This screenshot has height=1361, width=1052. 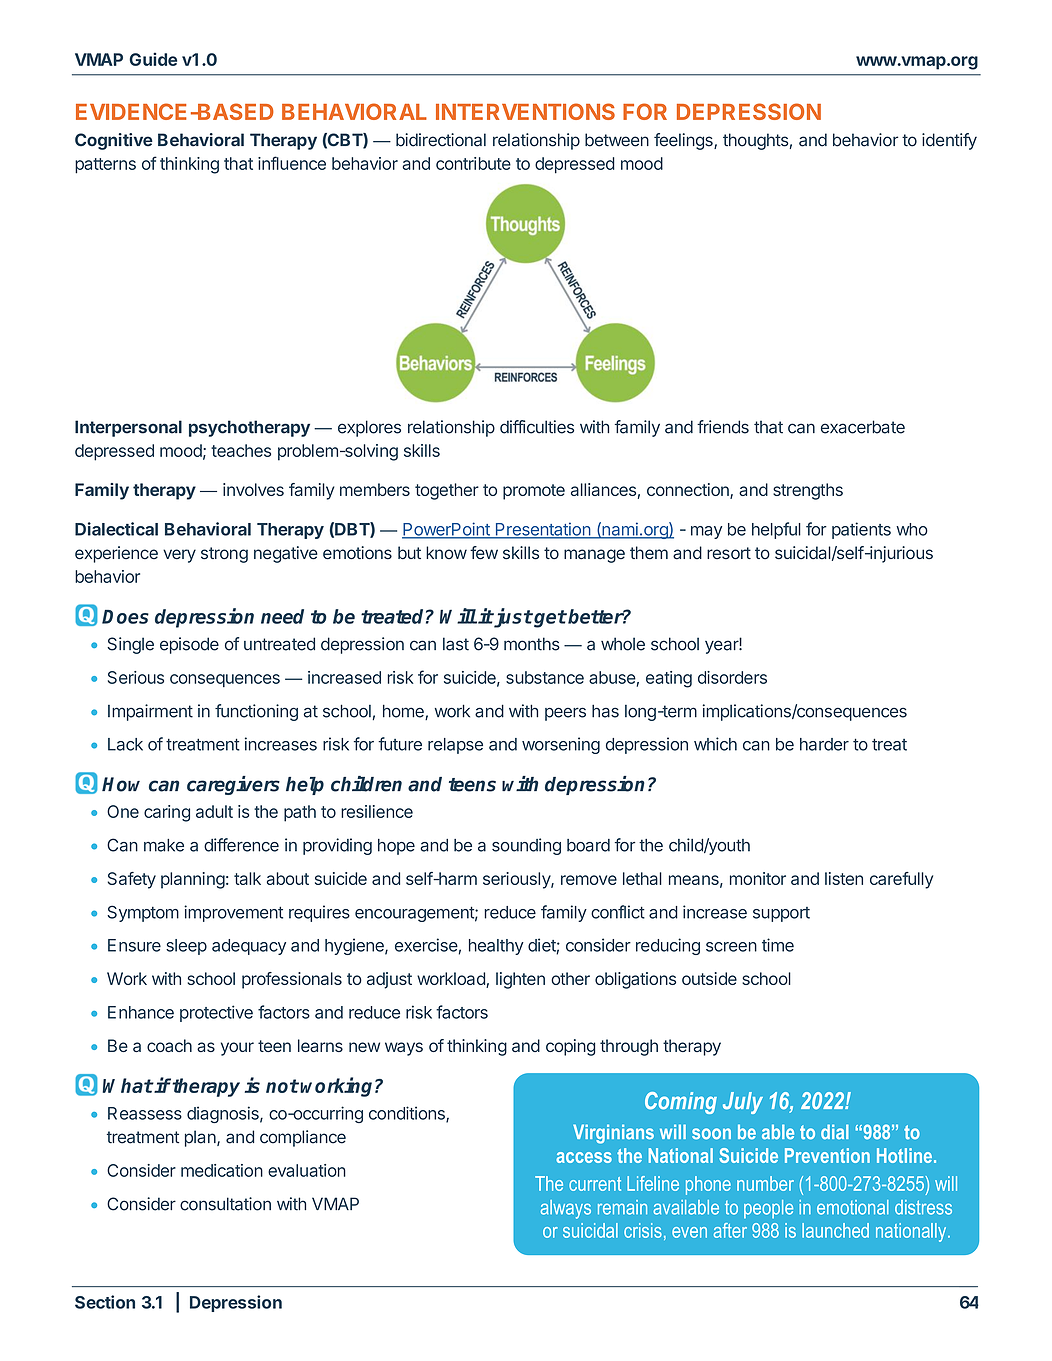 I want to click on remain, so click(x=622, y=1207).
